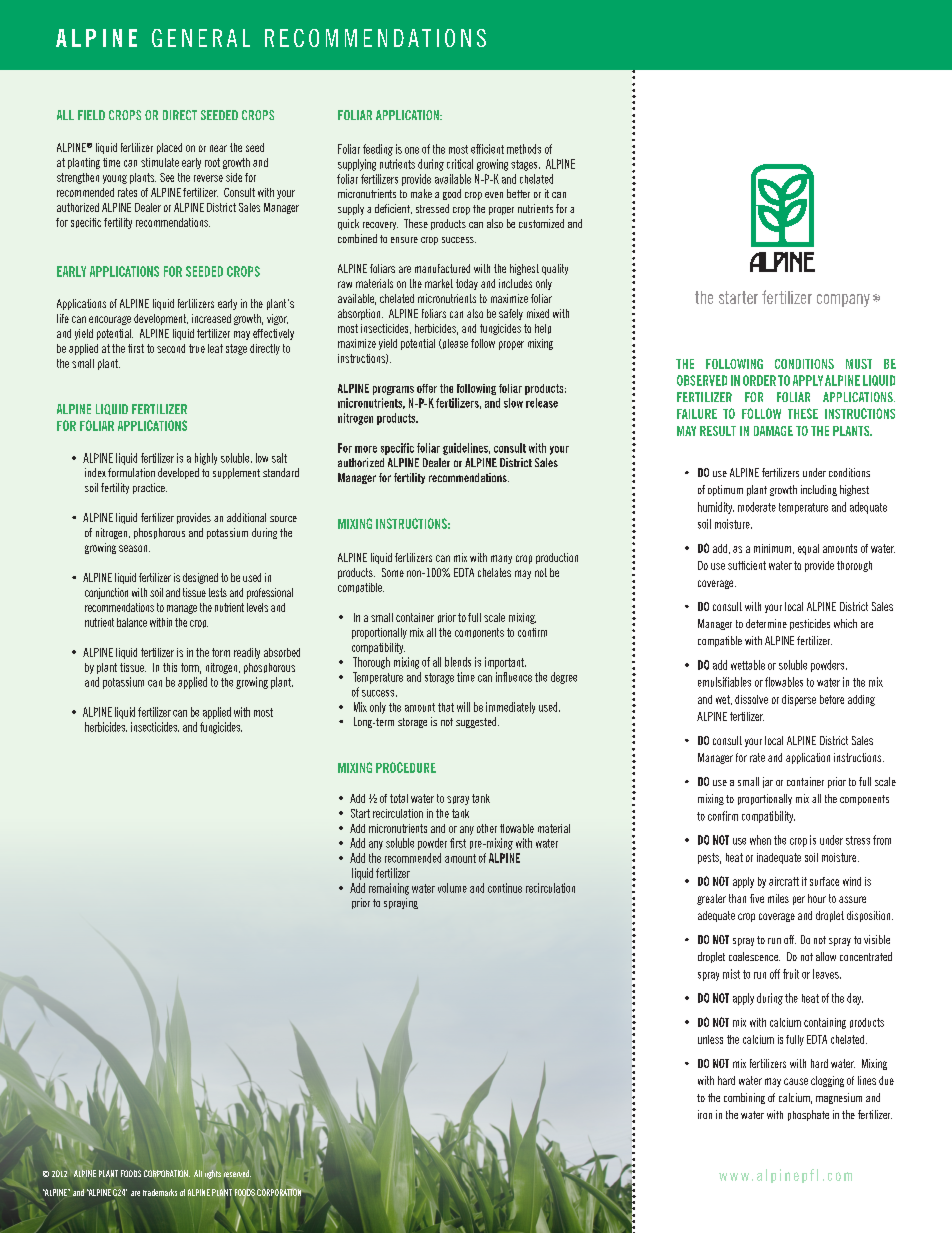 Image resolution: width=952 pixels, height=1233 pixels. I want to click on efficient, so click(487, 149).
